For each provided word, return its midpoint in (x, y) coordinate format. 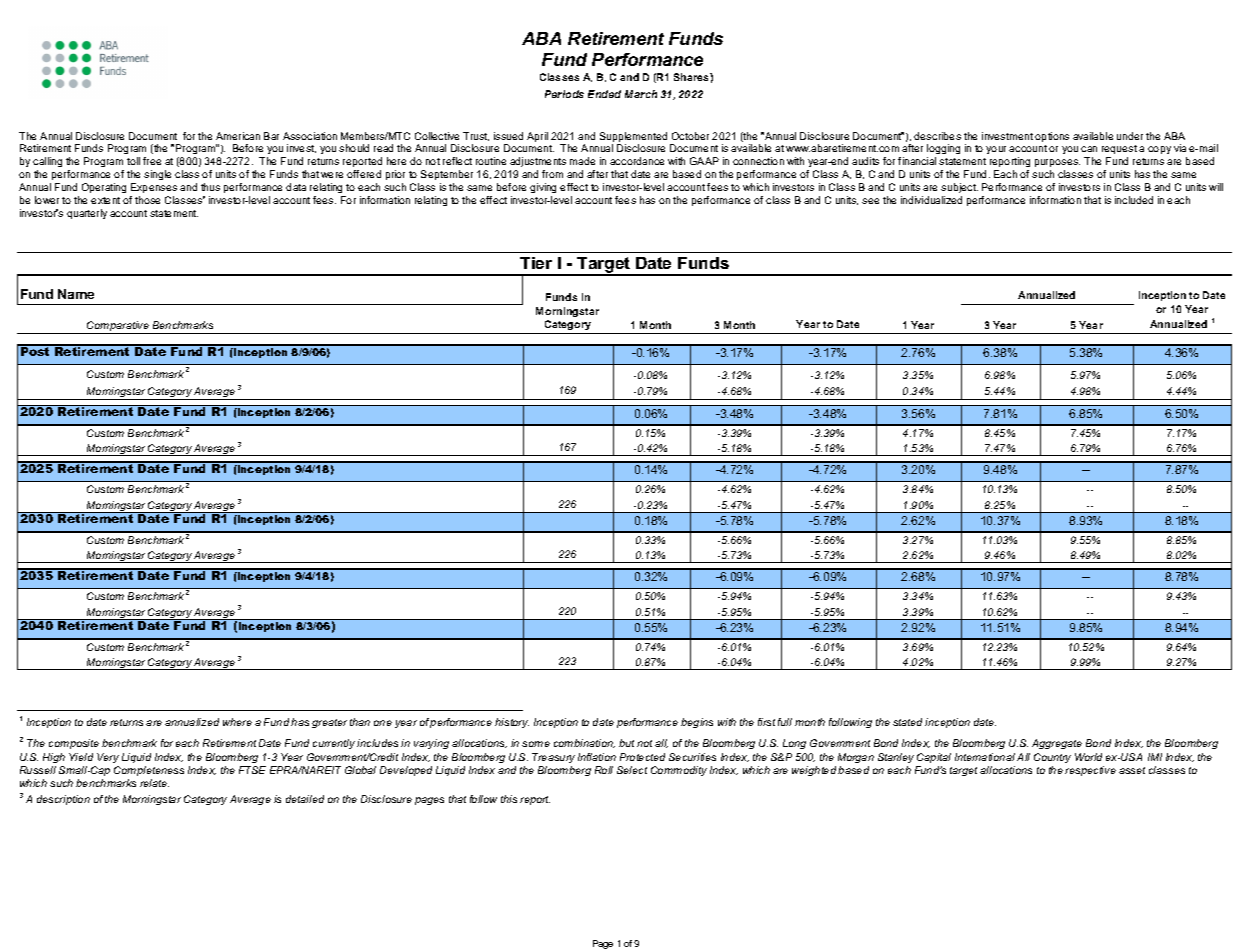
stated (907, 722)
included (1134, 200)
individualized (931, 200)
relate (154, 783)
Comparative (118, 327)
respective (1090, 771)
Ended (604, 94)
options (1052, 137)
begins (697, 723)
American (238, 136)
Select (632, 770)
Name (76, 294)
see (870, 201)
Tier (536, 263)
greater (329, 723)
